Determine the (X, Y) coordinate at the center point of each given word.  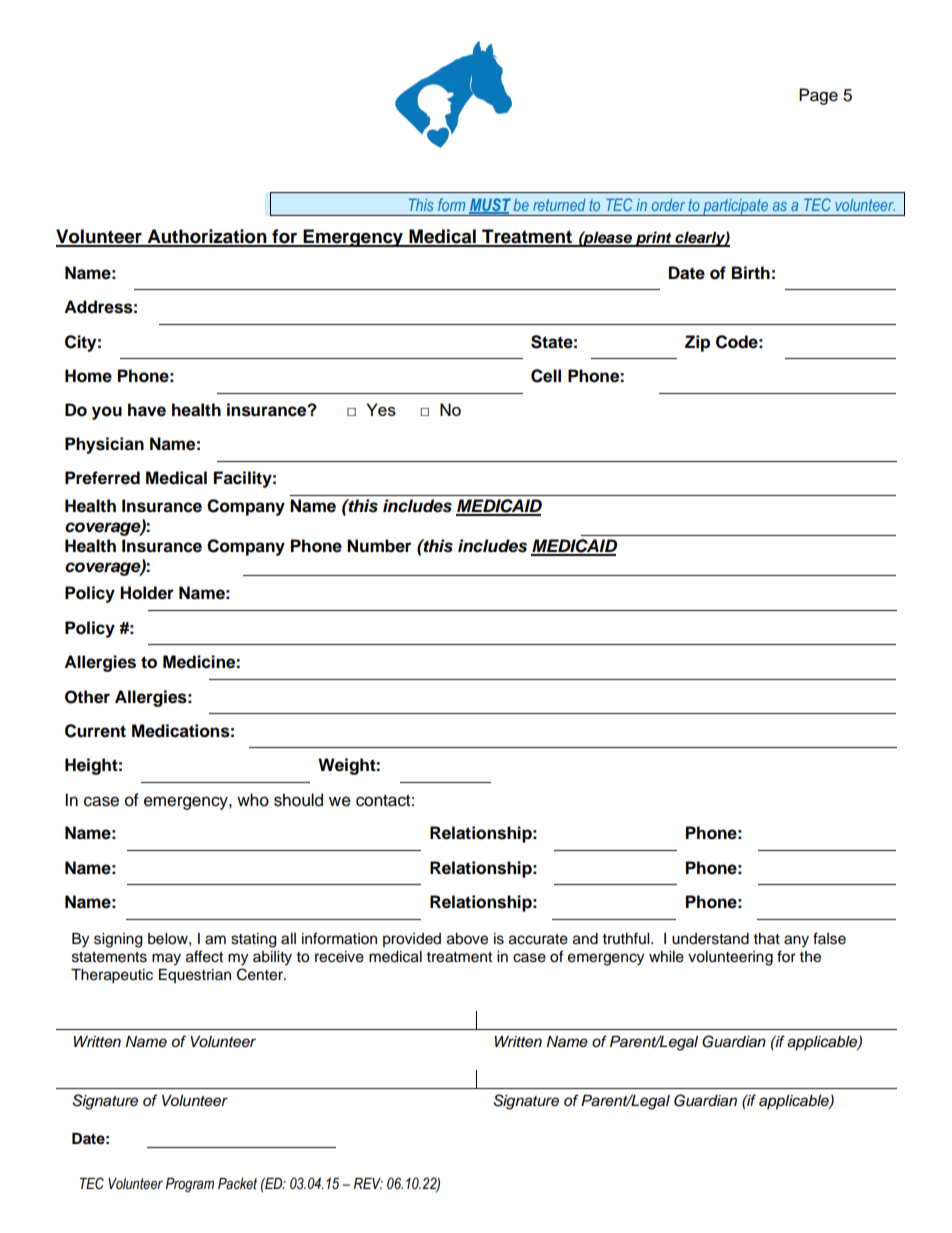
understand (710, 939)
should (298, 800)
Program (190, 1185)
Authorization (207, 237)
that (767, 938)
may (166, 959)
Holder (147, 593)
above (467, 939)
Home (88, 376)
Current (95, 731)
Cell (546, 376)
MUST (490, 205)
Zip (697, 343)
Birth (751, 272)
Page (818, 96)
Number (379, 546)
